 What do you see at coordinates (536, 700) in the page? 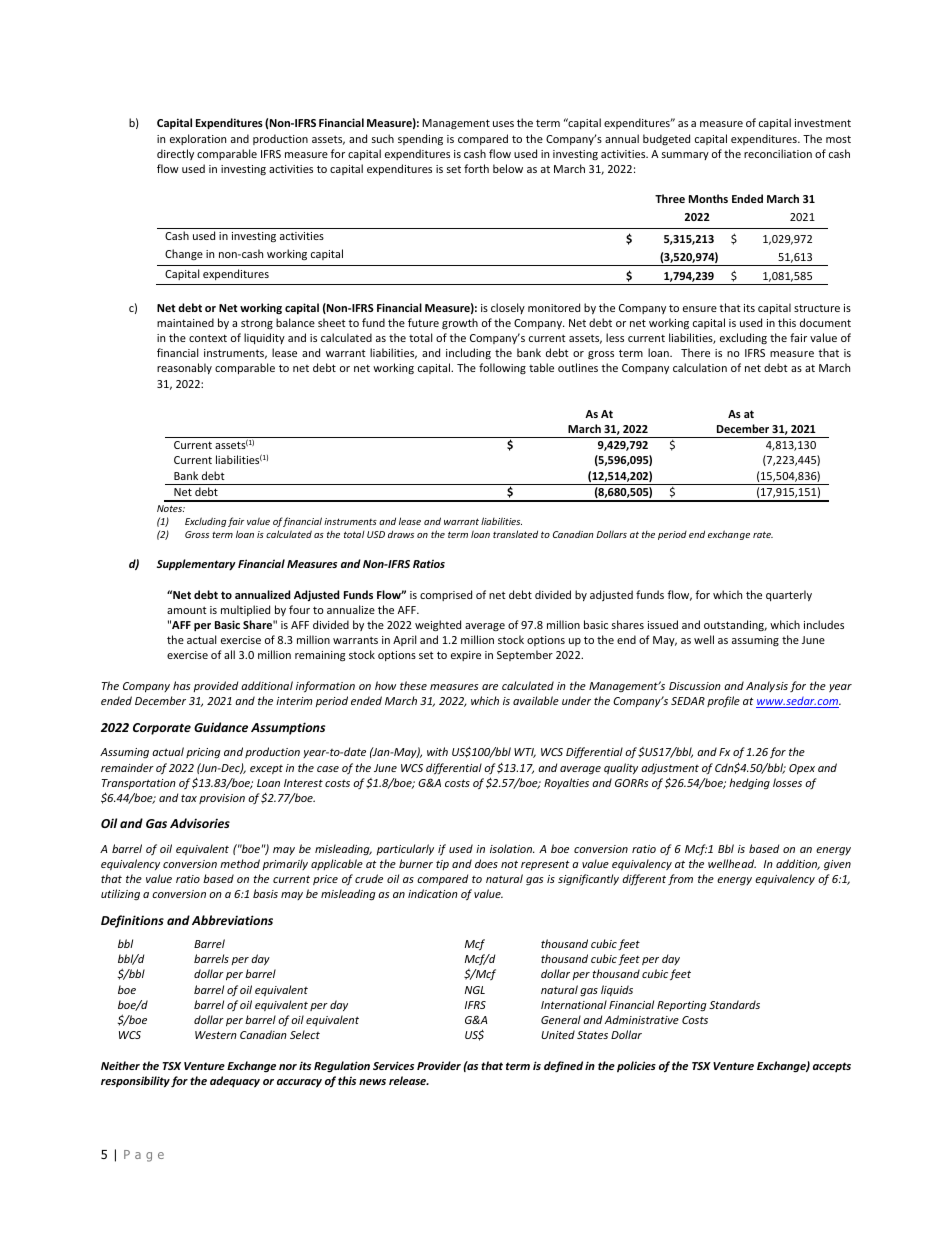
I see `available` at bounding box center [536, 700].
